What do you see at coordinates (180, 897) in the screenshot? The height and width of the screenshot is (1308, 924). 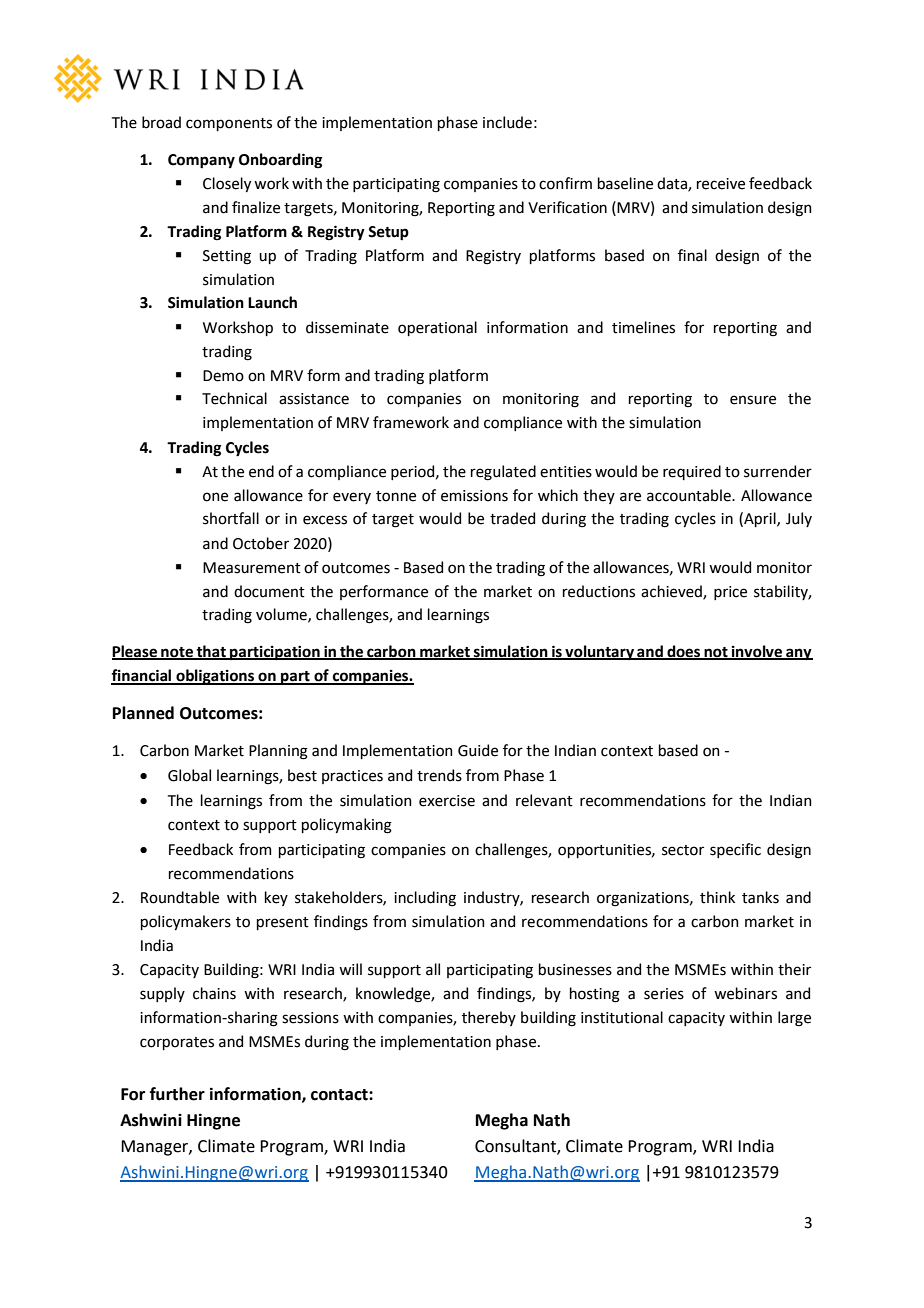 I see `Roundtable` at bounding box center [180, 897].
